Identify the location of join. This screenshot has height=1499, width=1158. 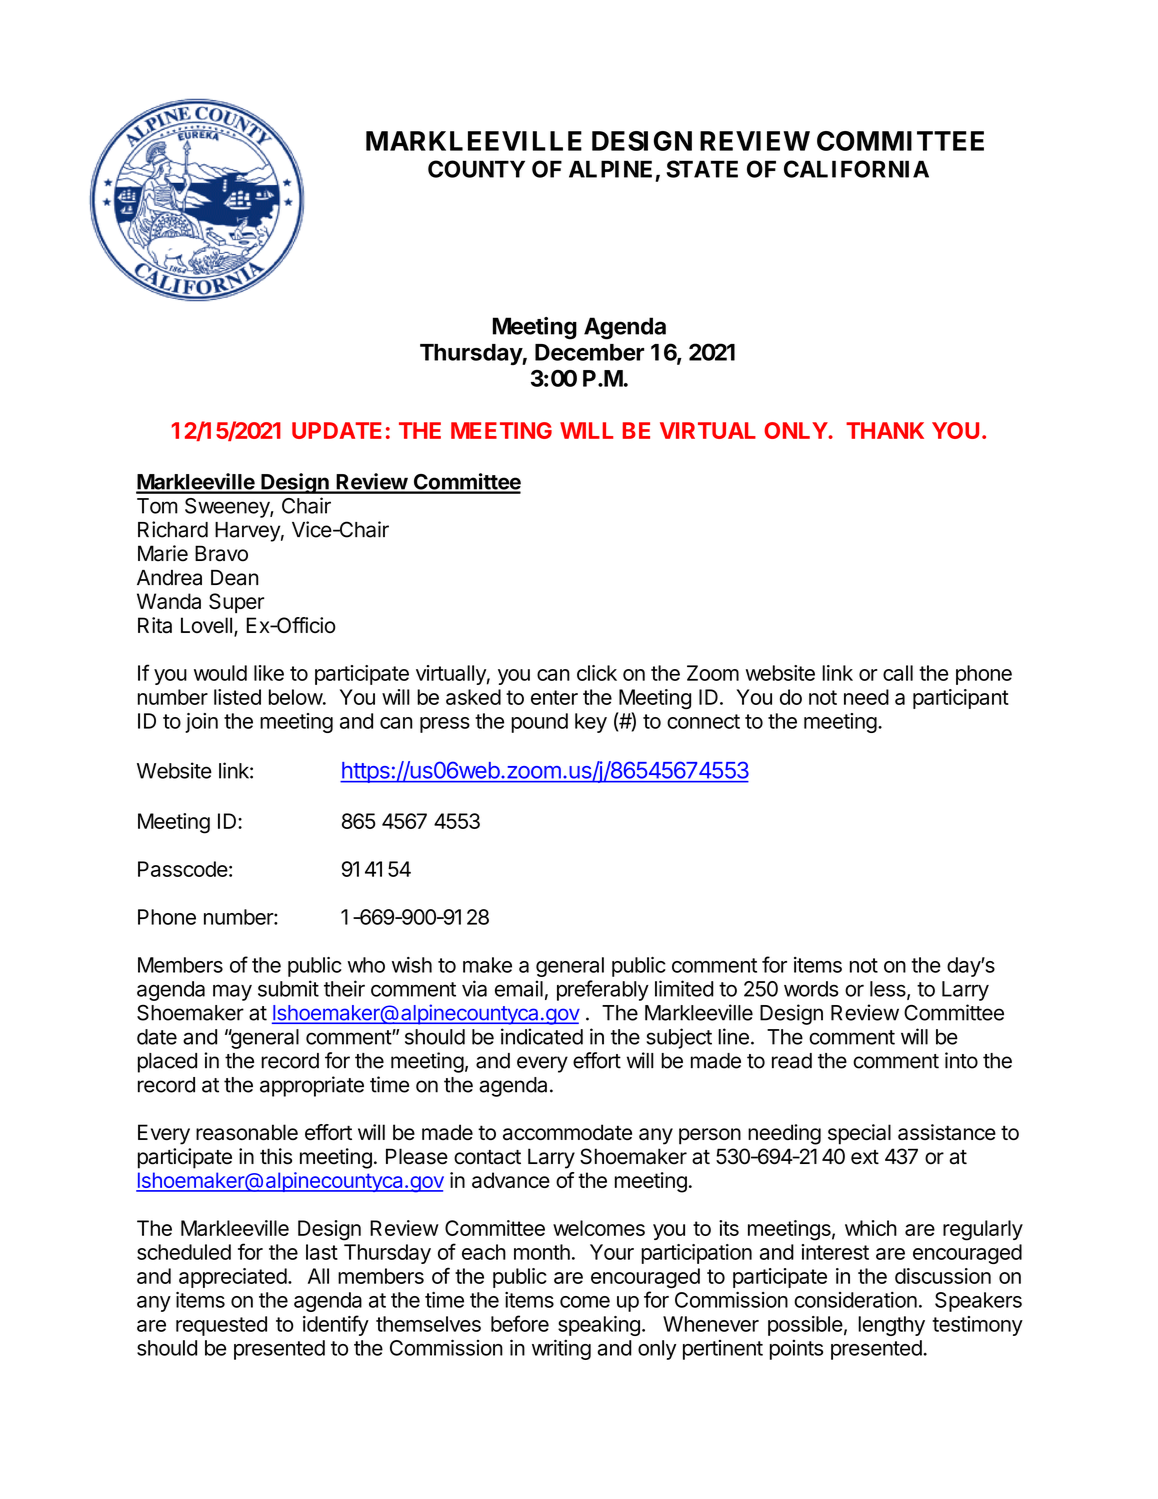
(201, 723).
